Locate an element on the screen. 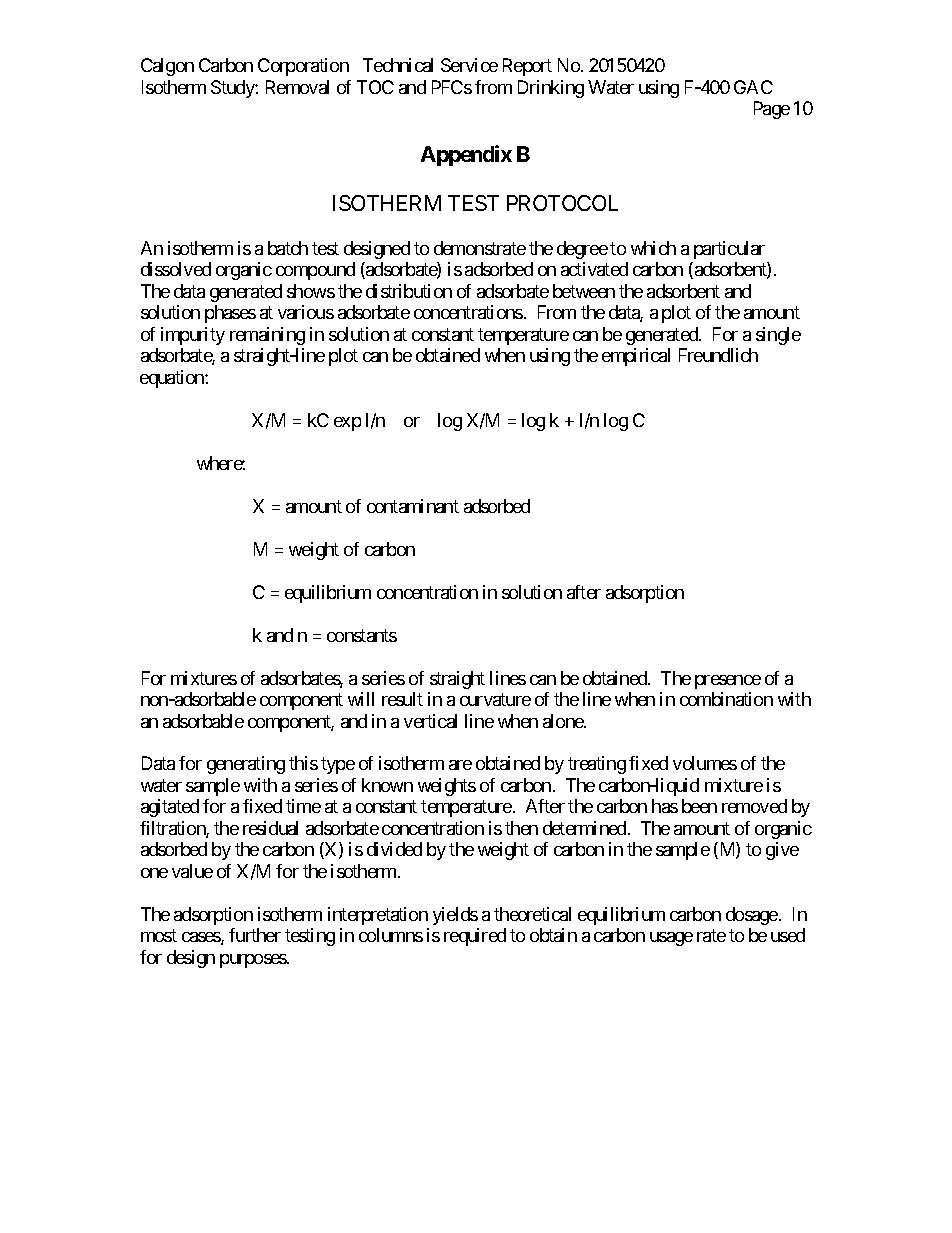 This screenshot has width=952, height=1233. phases is located at coordinates (230, 314).
